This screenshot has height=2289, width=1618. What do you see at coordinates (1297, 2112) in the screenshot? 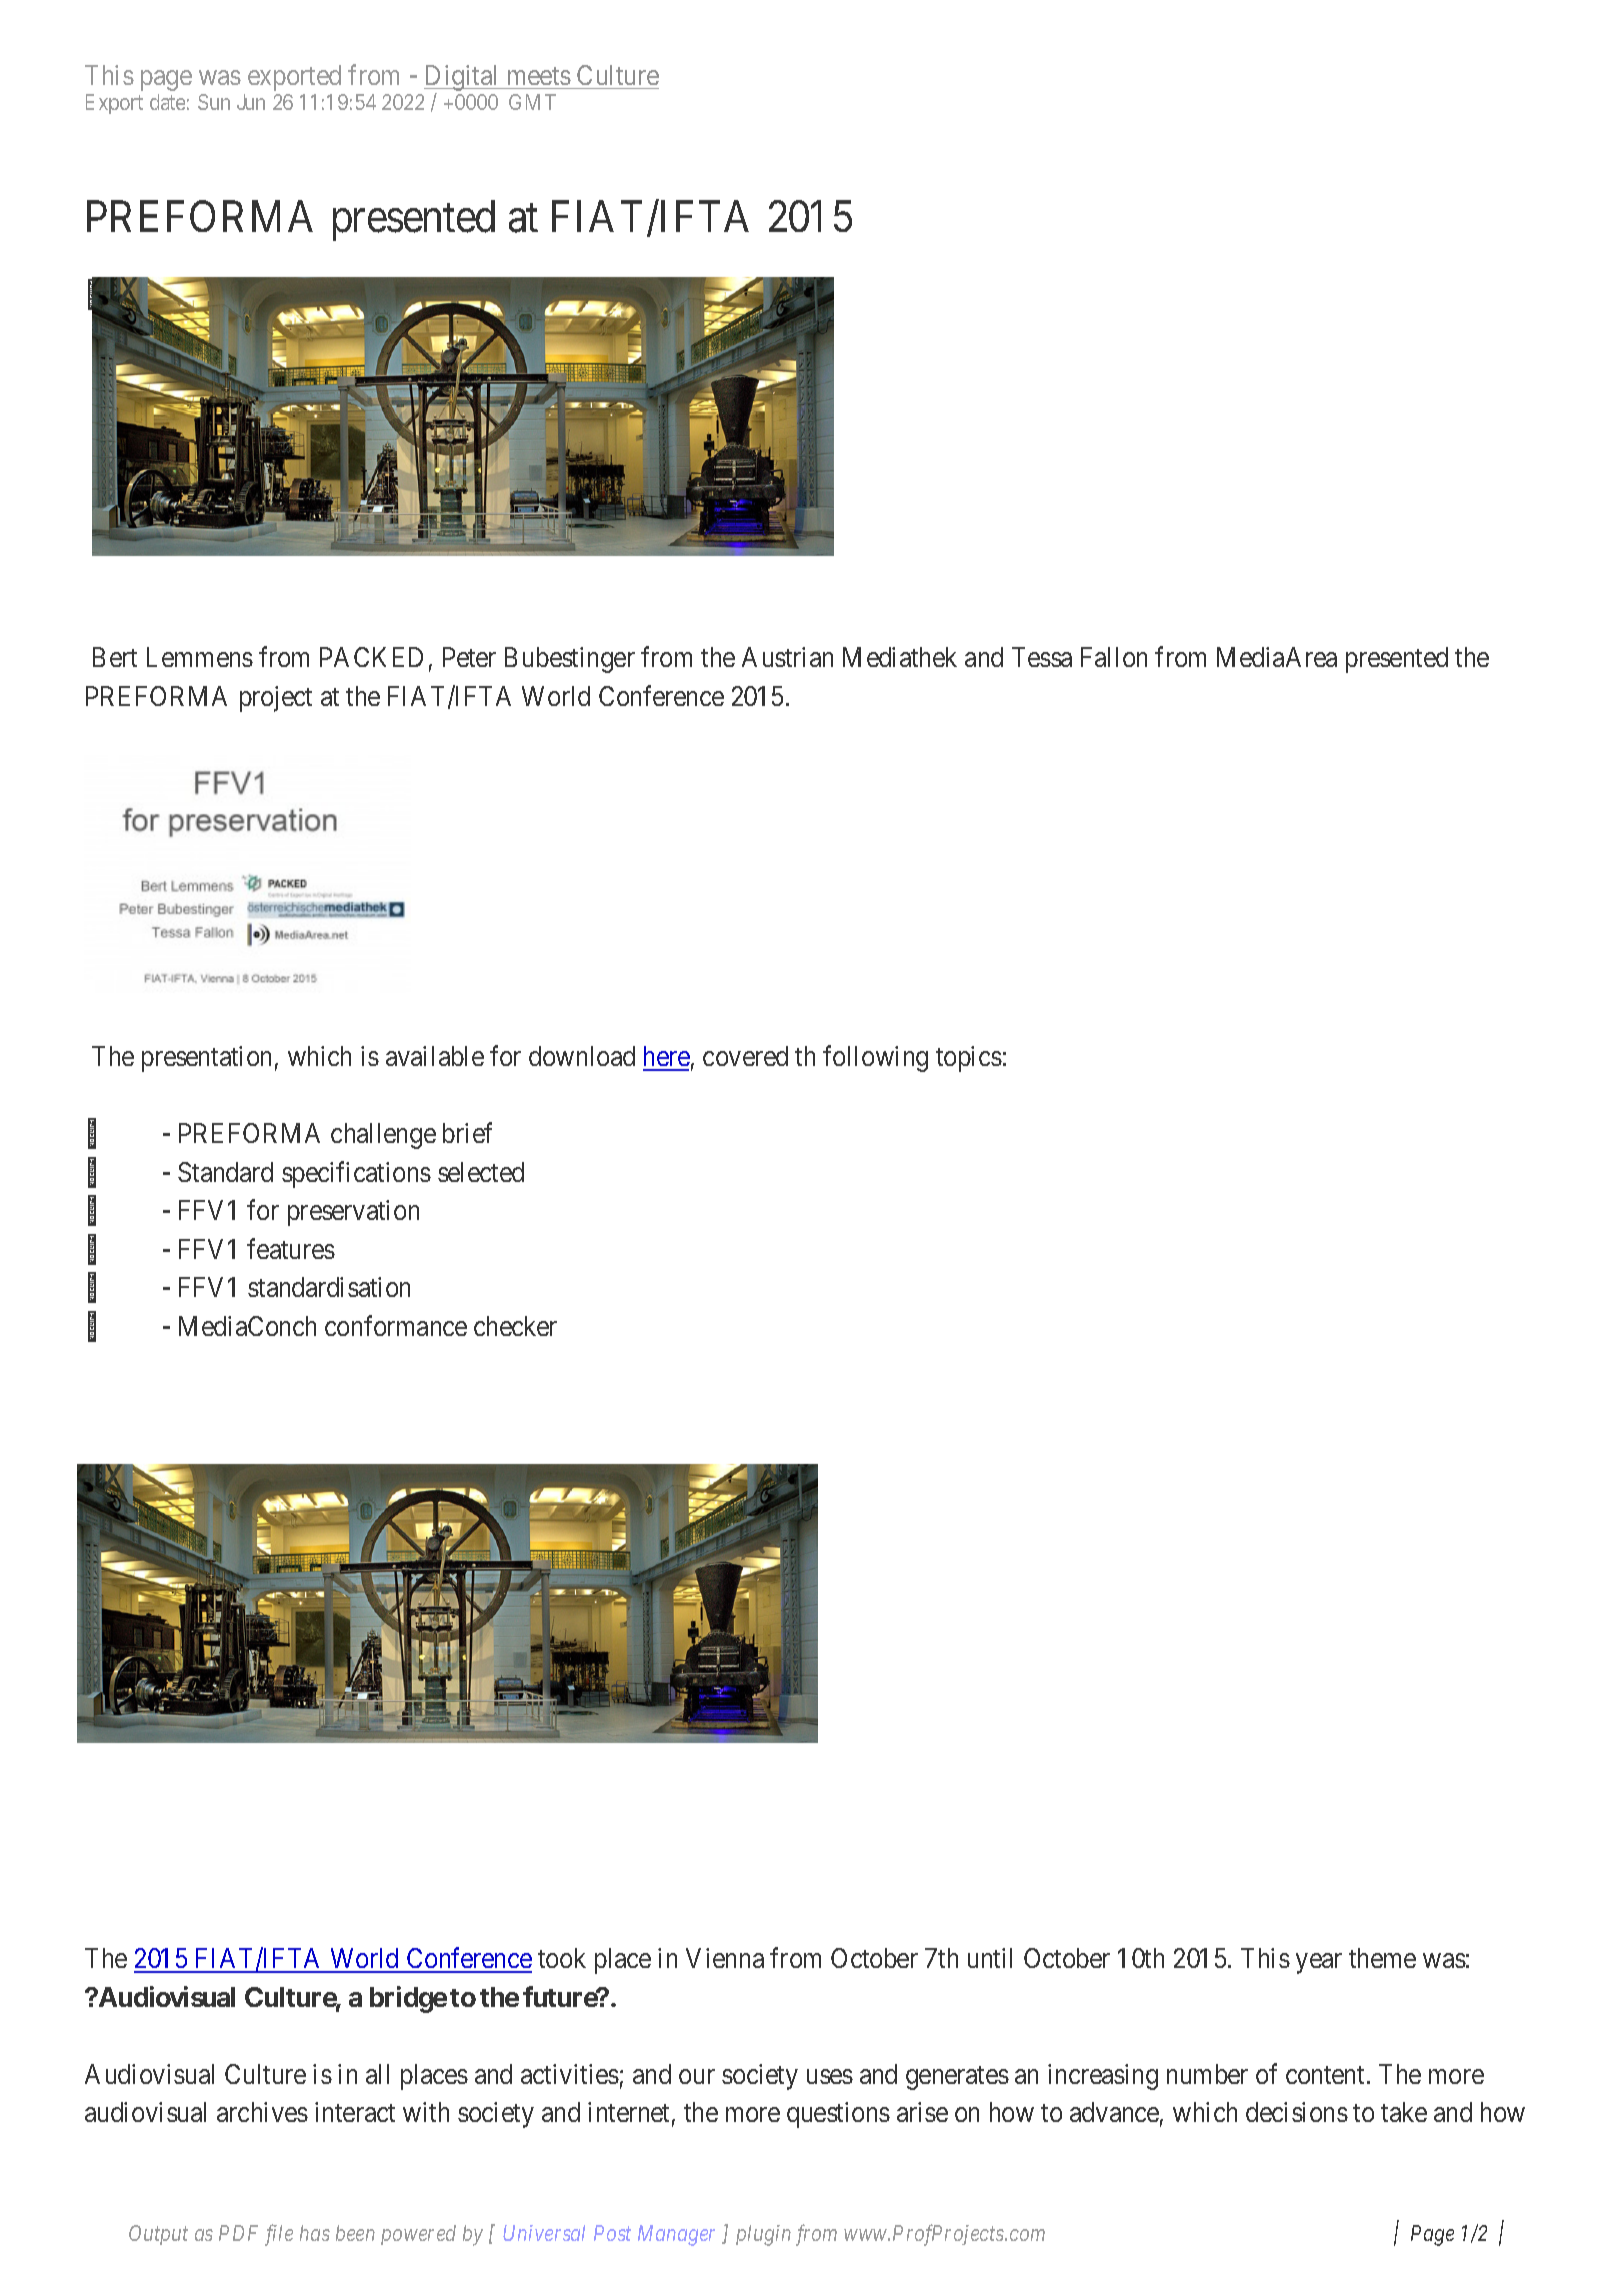
I see `decisions` at bounding box center [1297, 2112].
